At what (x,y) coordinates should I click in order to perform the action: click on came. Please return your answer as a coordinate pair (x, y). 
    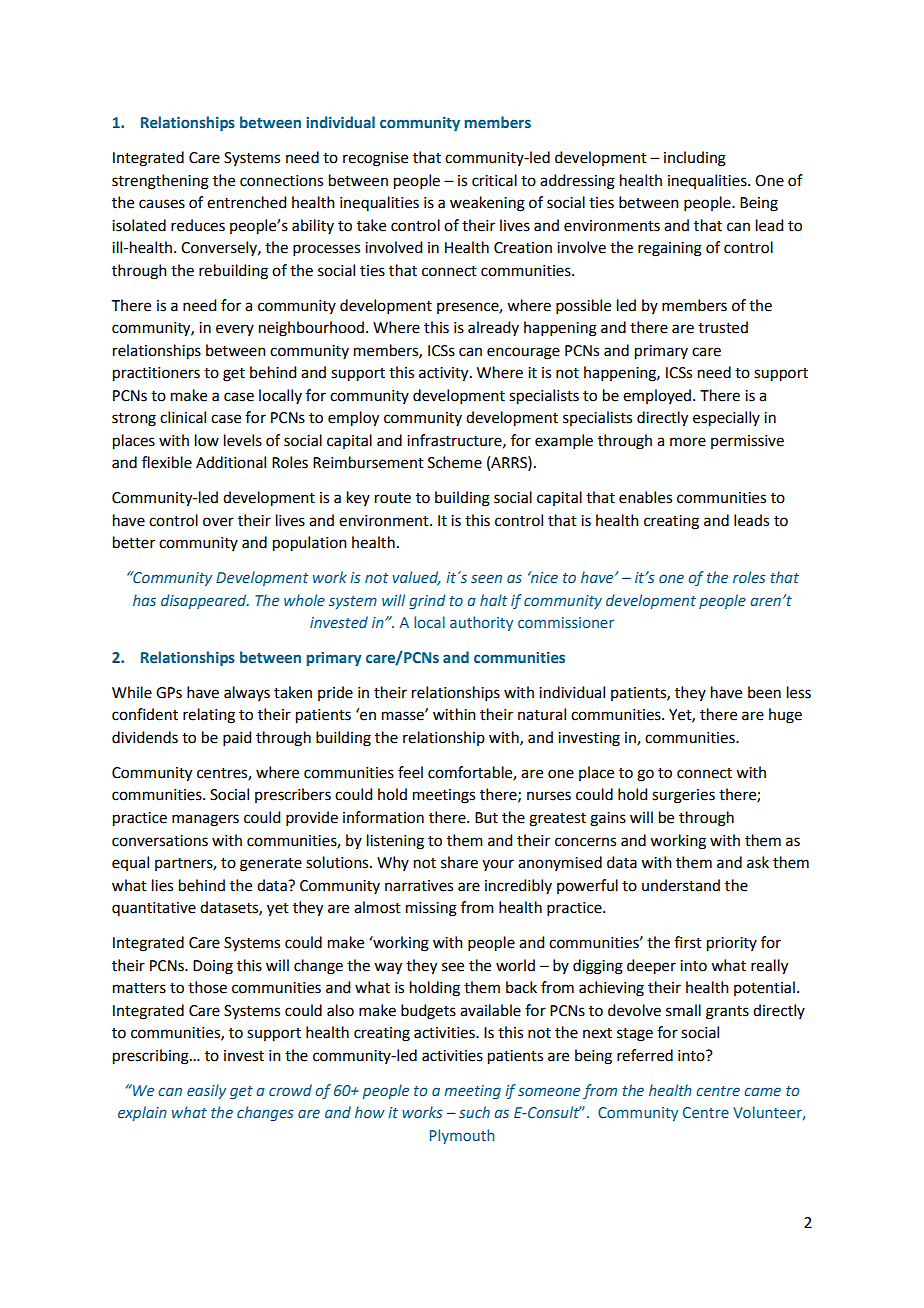
    Looking at the image, I should click on (762, 1092).
